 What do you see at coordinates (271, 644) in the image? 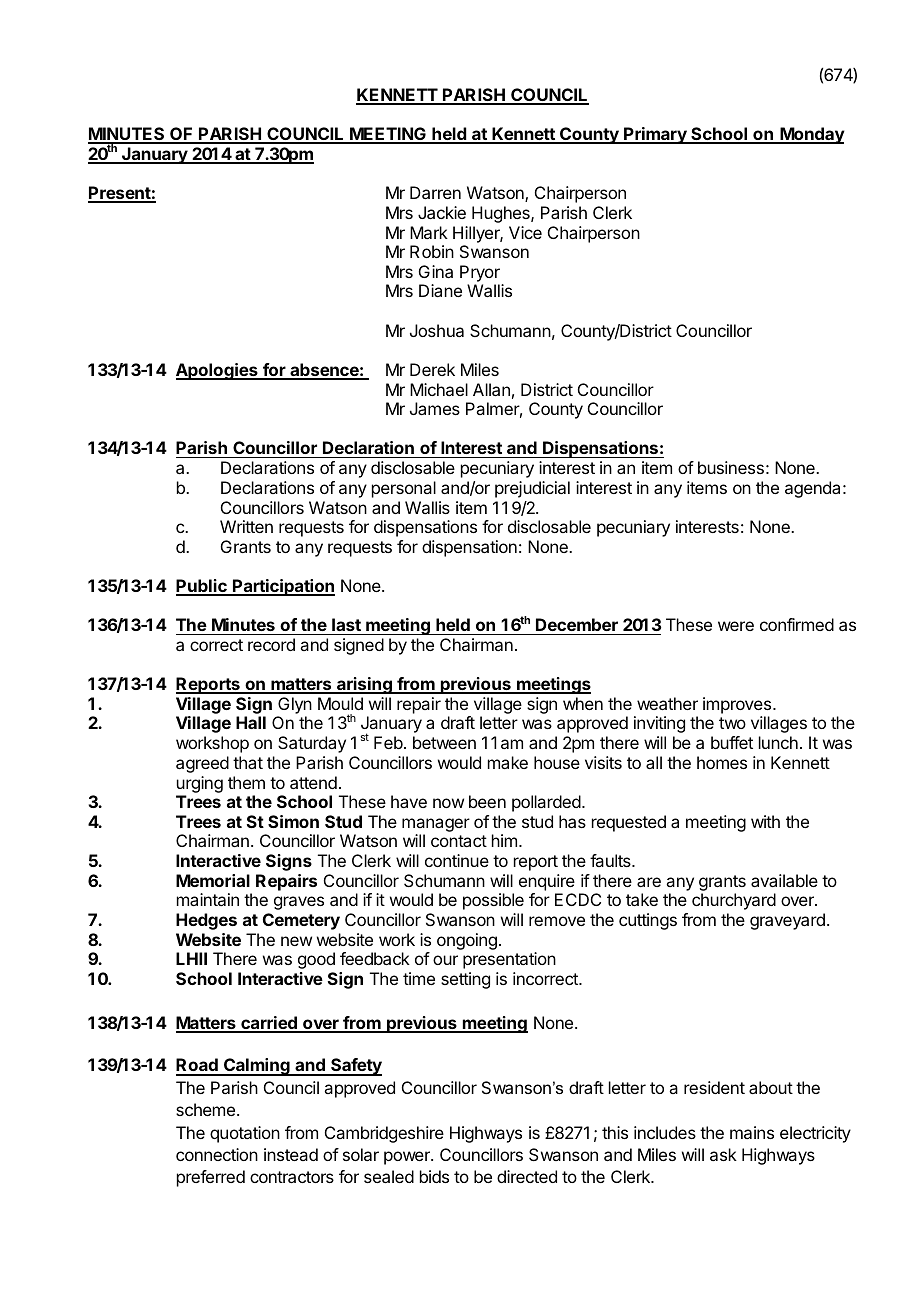
I see `record` at bounding box center [271, 644].
